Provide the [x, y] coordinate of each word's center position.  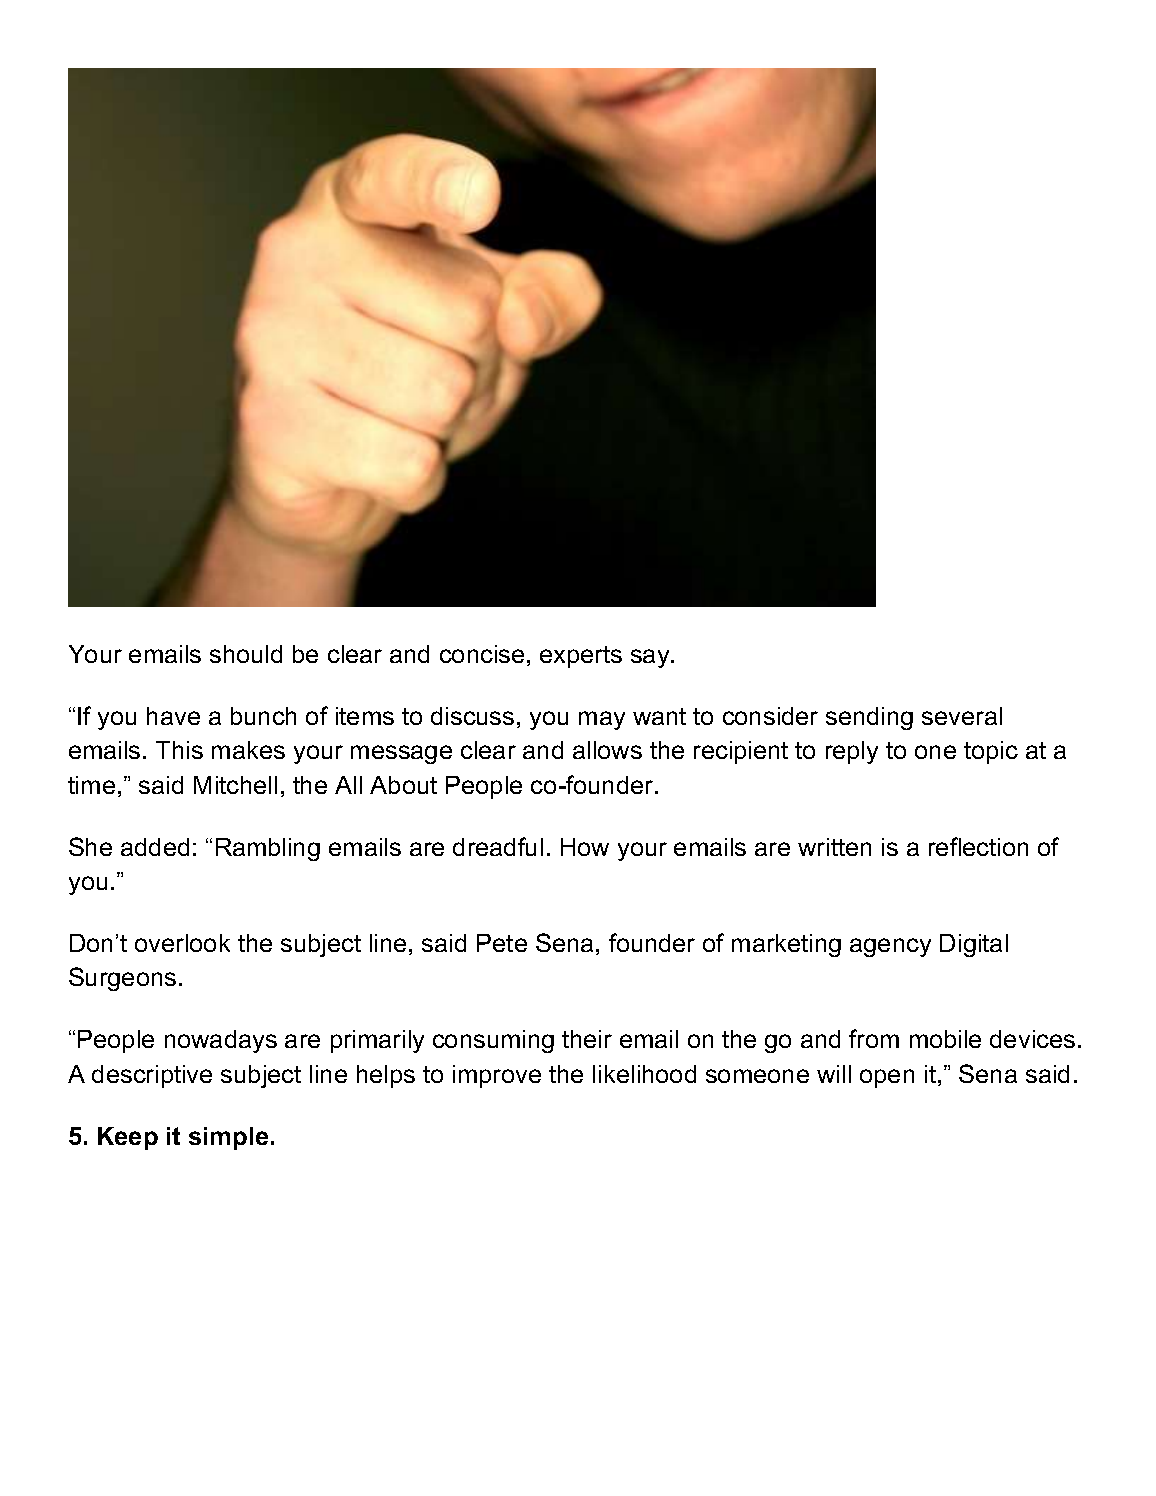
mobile [945, 1039]
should [246, 654]
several [962, 716]
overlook [182, 943]
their [587, 1039]
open [887, 1078]
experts [581, 657]
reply [852, 752]
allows [607, 750]
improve [497, 1076]
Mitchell [235, 785]
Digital [974, 945]
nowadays [221, 1041]
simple [228, 1138]
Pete [502, 943]
